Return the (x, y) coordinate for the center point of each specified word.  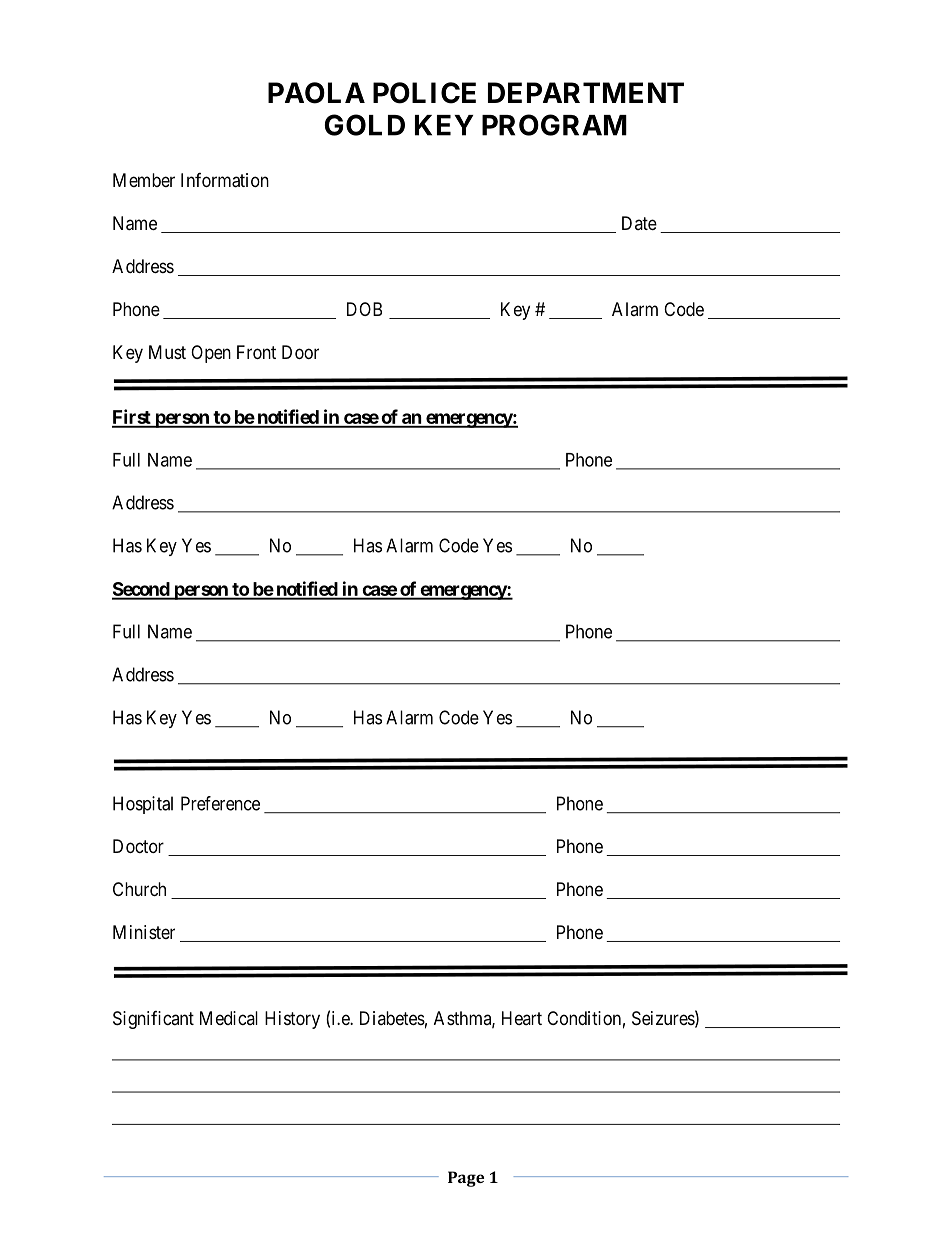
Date (639, 223)
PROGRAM (554, 125)
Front (256, 352)
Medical (229, 1018)
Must (167, 352)
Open (211, 354)
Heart (522, 1018)
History (292, 1020)
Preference (220, 803)
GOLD (365, 125)
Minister (144, 932)
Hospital (143, 805)
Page (466, 1179)
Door (300, 352)
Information (225, 180)
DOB (364, 309)
